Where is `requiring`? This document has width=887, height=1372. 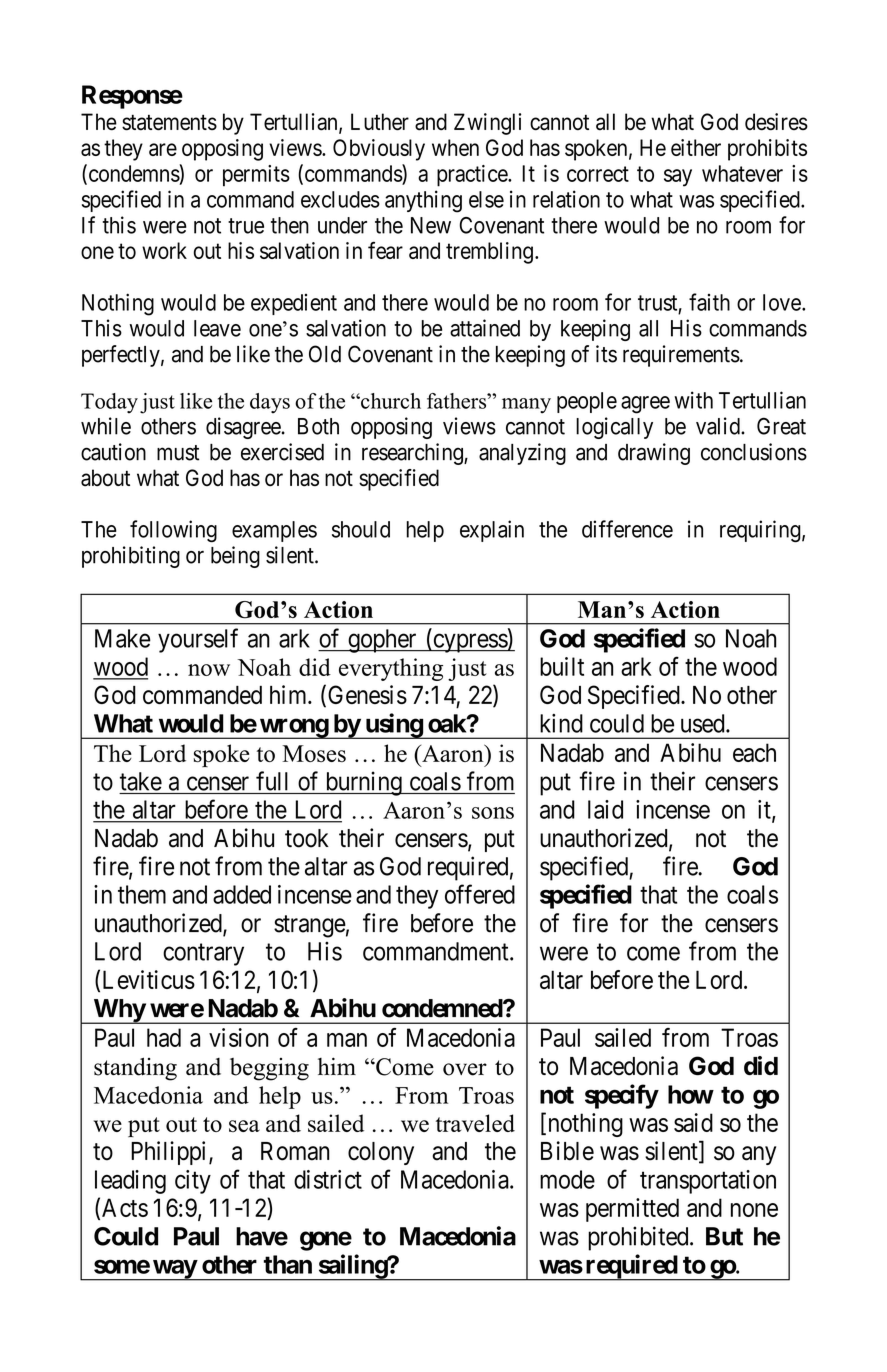 requiring is located at coordinates (760, 531).
